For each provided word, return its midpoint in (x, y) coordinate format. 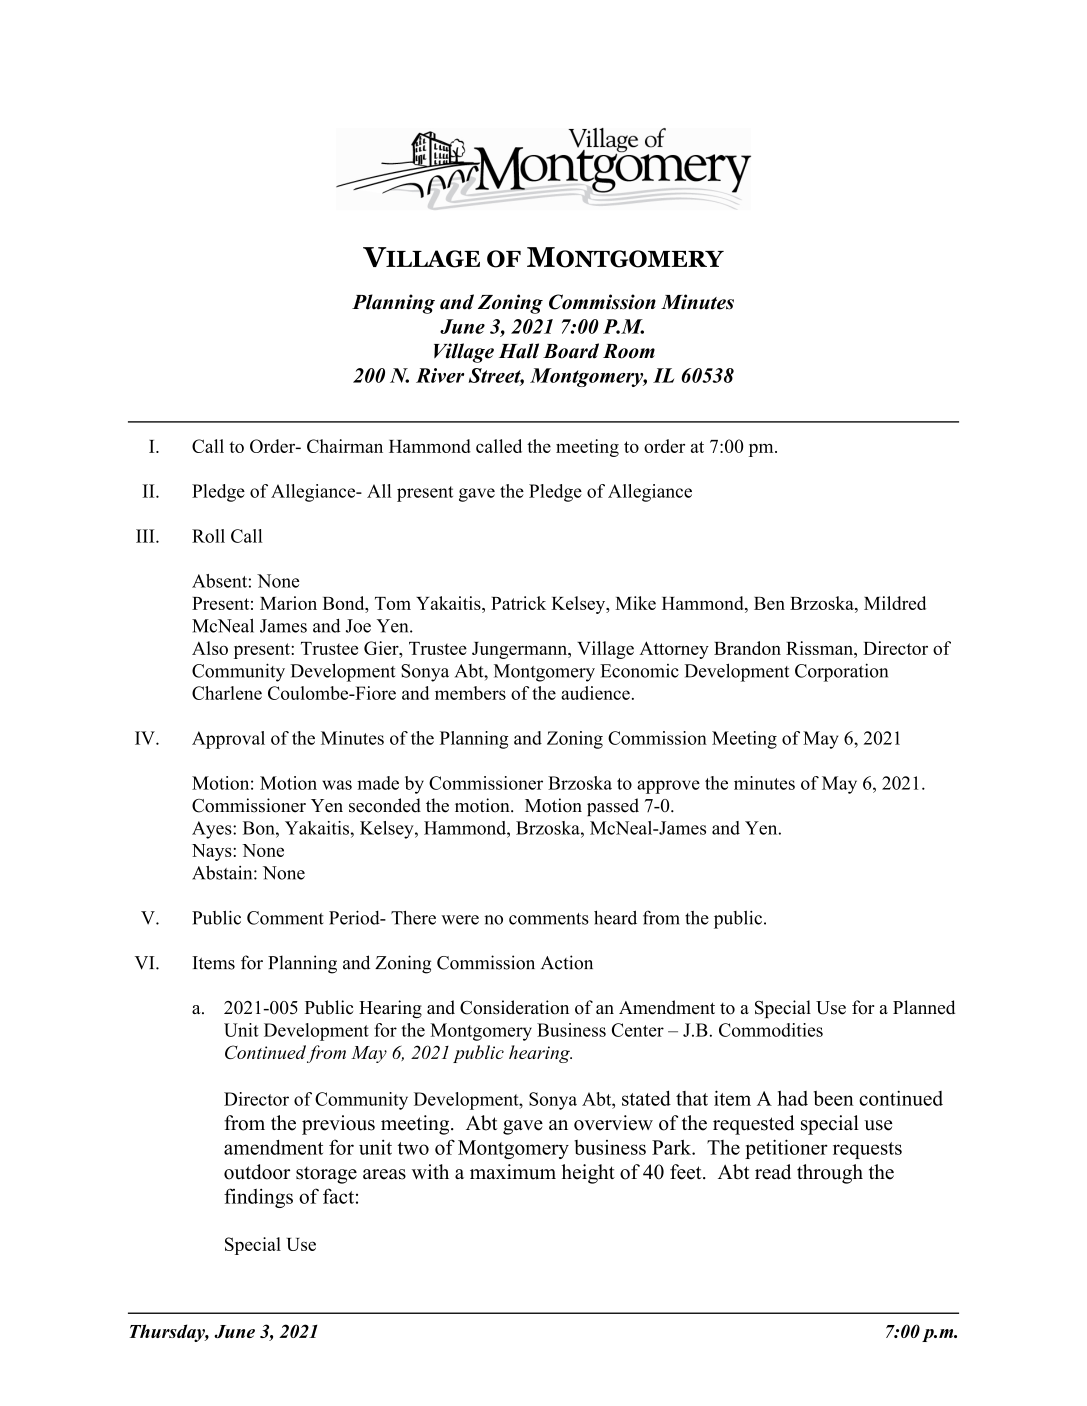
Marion (288, 603)
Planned (924, 1007)
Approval (228, 740)
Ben (769, 603)
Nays (213, 852)
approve (668, 787)
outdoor (257, 1172)
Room (629, 351)
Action (567, 962)
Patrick (518, 603)
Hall (519, 351)
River (440, 375)
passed (613, 807)
